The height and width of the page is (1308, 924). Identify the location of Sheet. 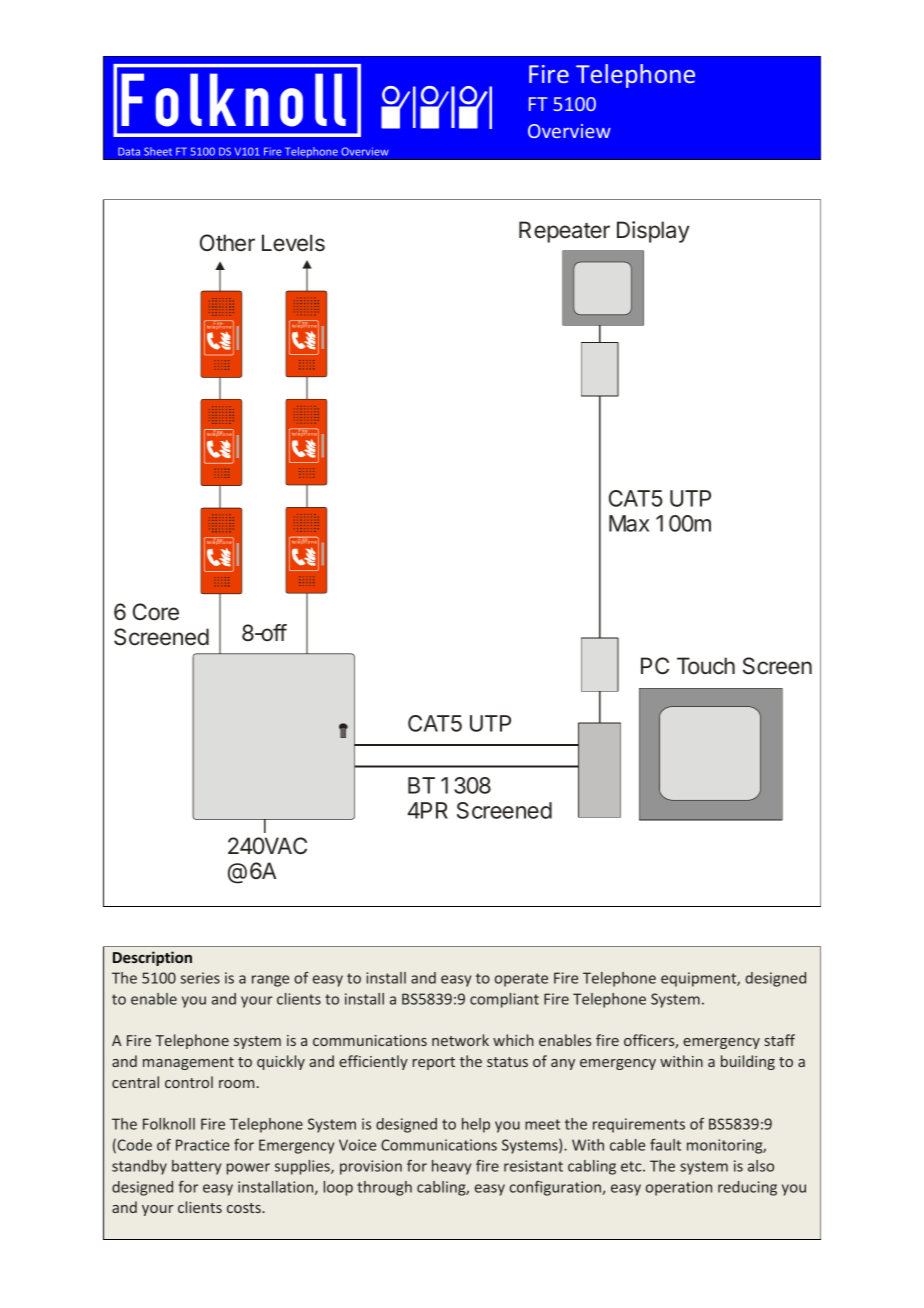
(158, 151).
